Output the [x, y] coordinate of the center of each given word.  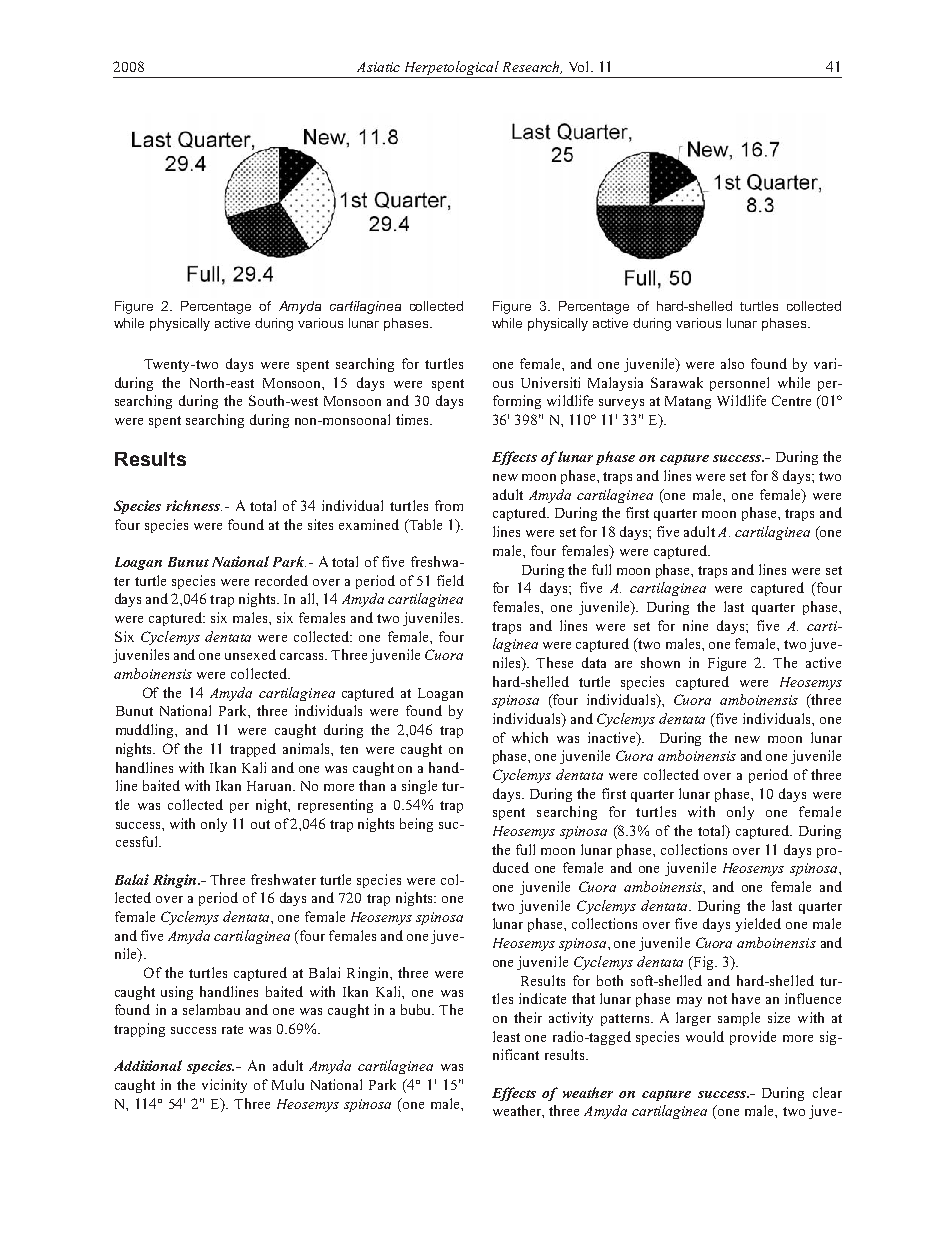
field [450, 580]
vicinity [224, 1086]
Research [532, 67]
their [528, 1017]
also [732, 363]
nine [695, 625]
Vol [580, 66]
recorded [281, 580]
